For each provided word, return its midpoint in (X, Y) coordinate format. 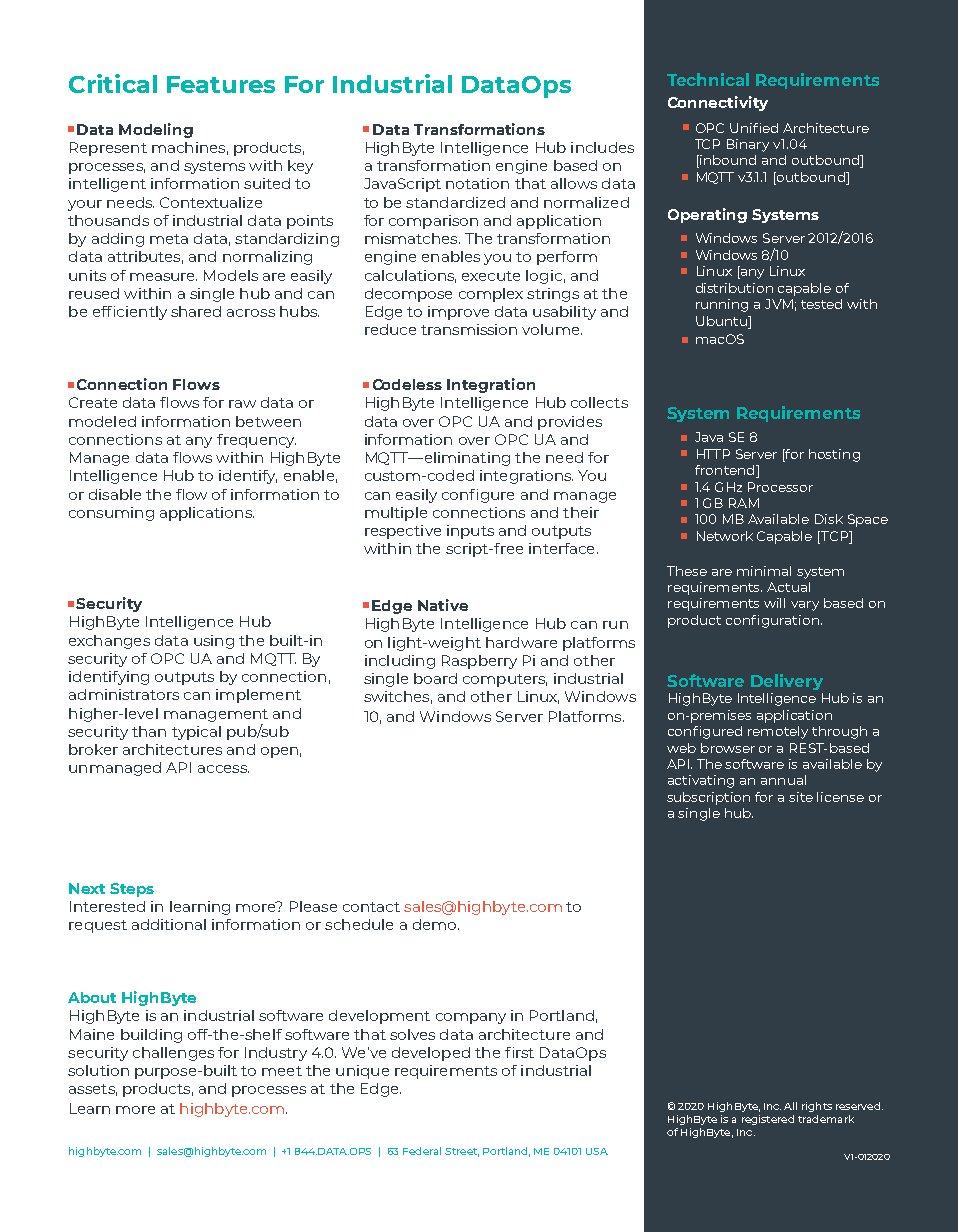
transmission (469, 329)
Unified (754, 128)
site (801, 797)
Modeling (156, 130)
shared (196, 311)
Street (462, 1152)
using (214, 642)
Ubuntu (722, 321)
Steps (132, 890)
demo (436, 924)
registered (768, 1120)
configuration (772, 621)
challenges (173, 1054)
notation (477, 183)
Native (443, 605)
